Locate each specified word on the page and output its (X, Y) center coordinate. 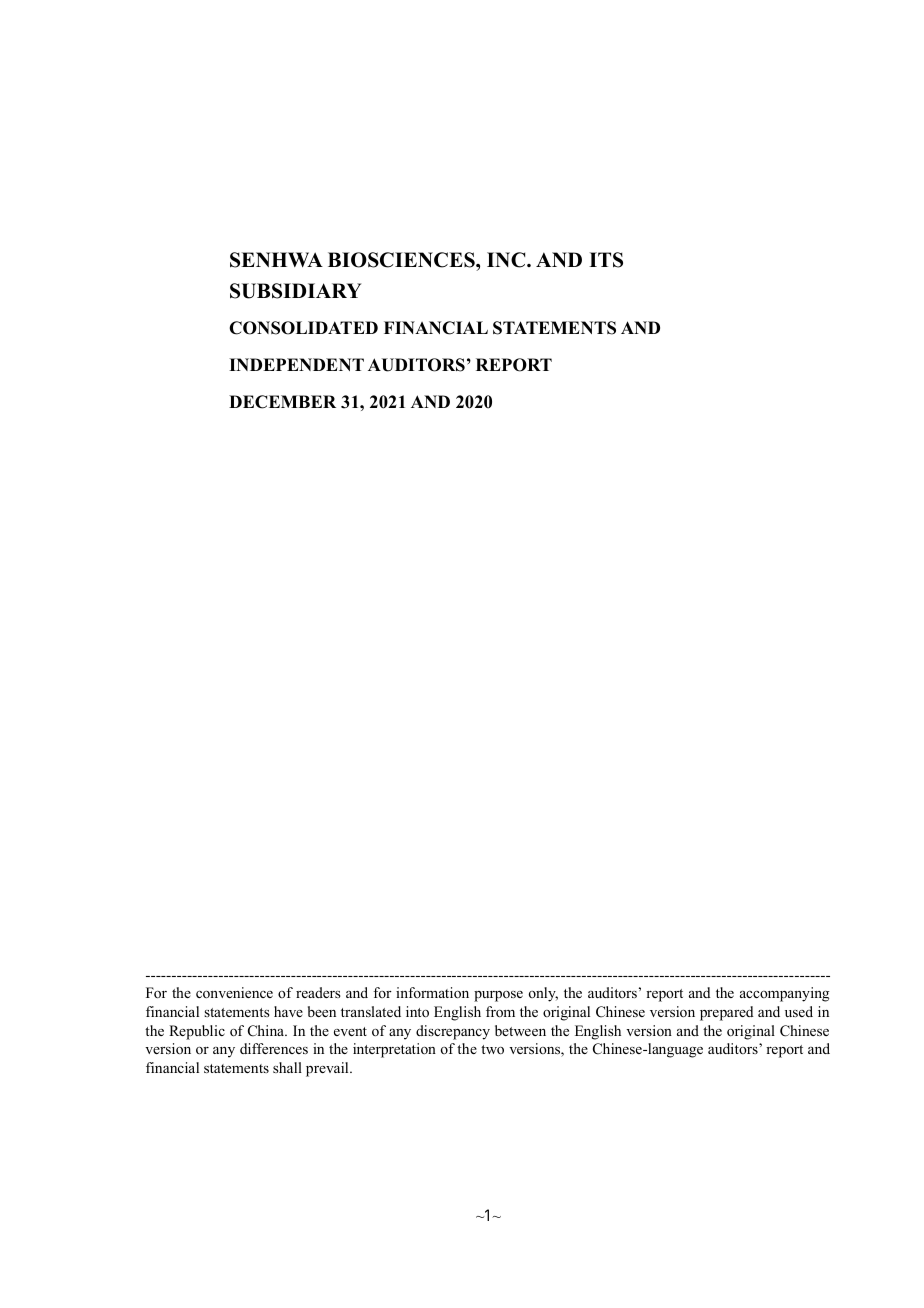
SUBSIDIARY (295, 291)
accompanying (784, 994)
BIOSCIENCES (402, 260)
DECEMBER (282, 402)
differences (274, 1048)
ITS (606, 260)
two (492, 1049)
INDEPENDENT (296, 364)
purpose (498, 996)
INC (507, 260)
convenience (234, 992)
